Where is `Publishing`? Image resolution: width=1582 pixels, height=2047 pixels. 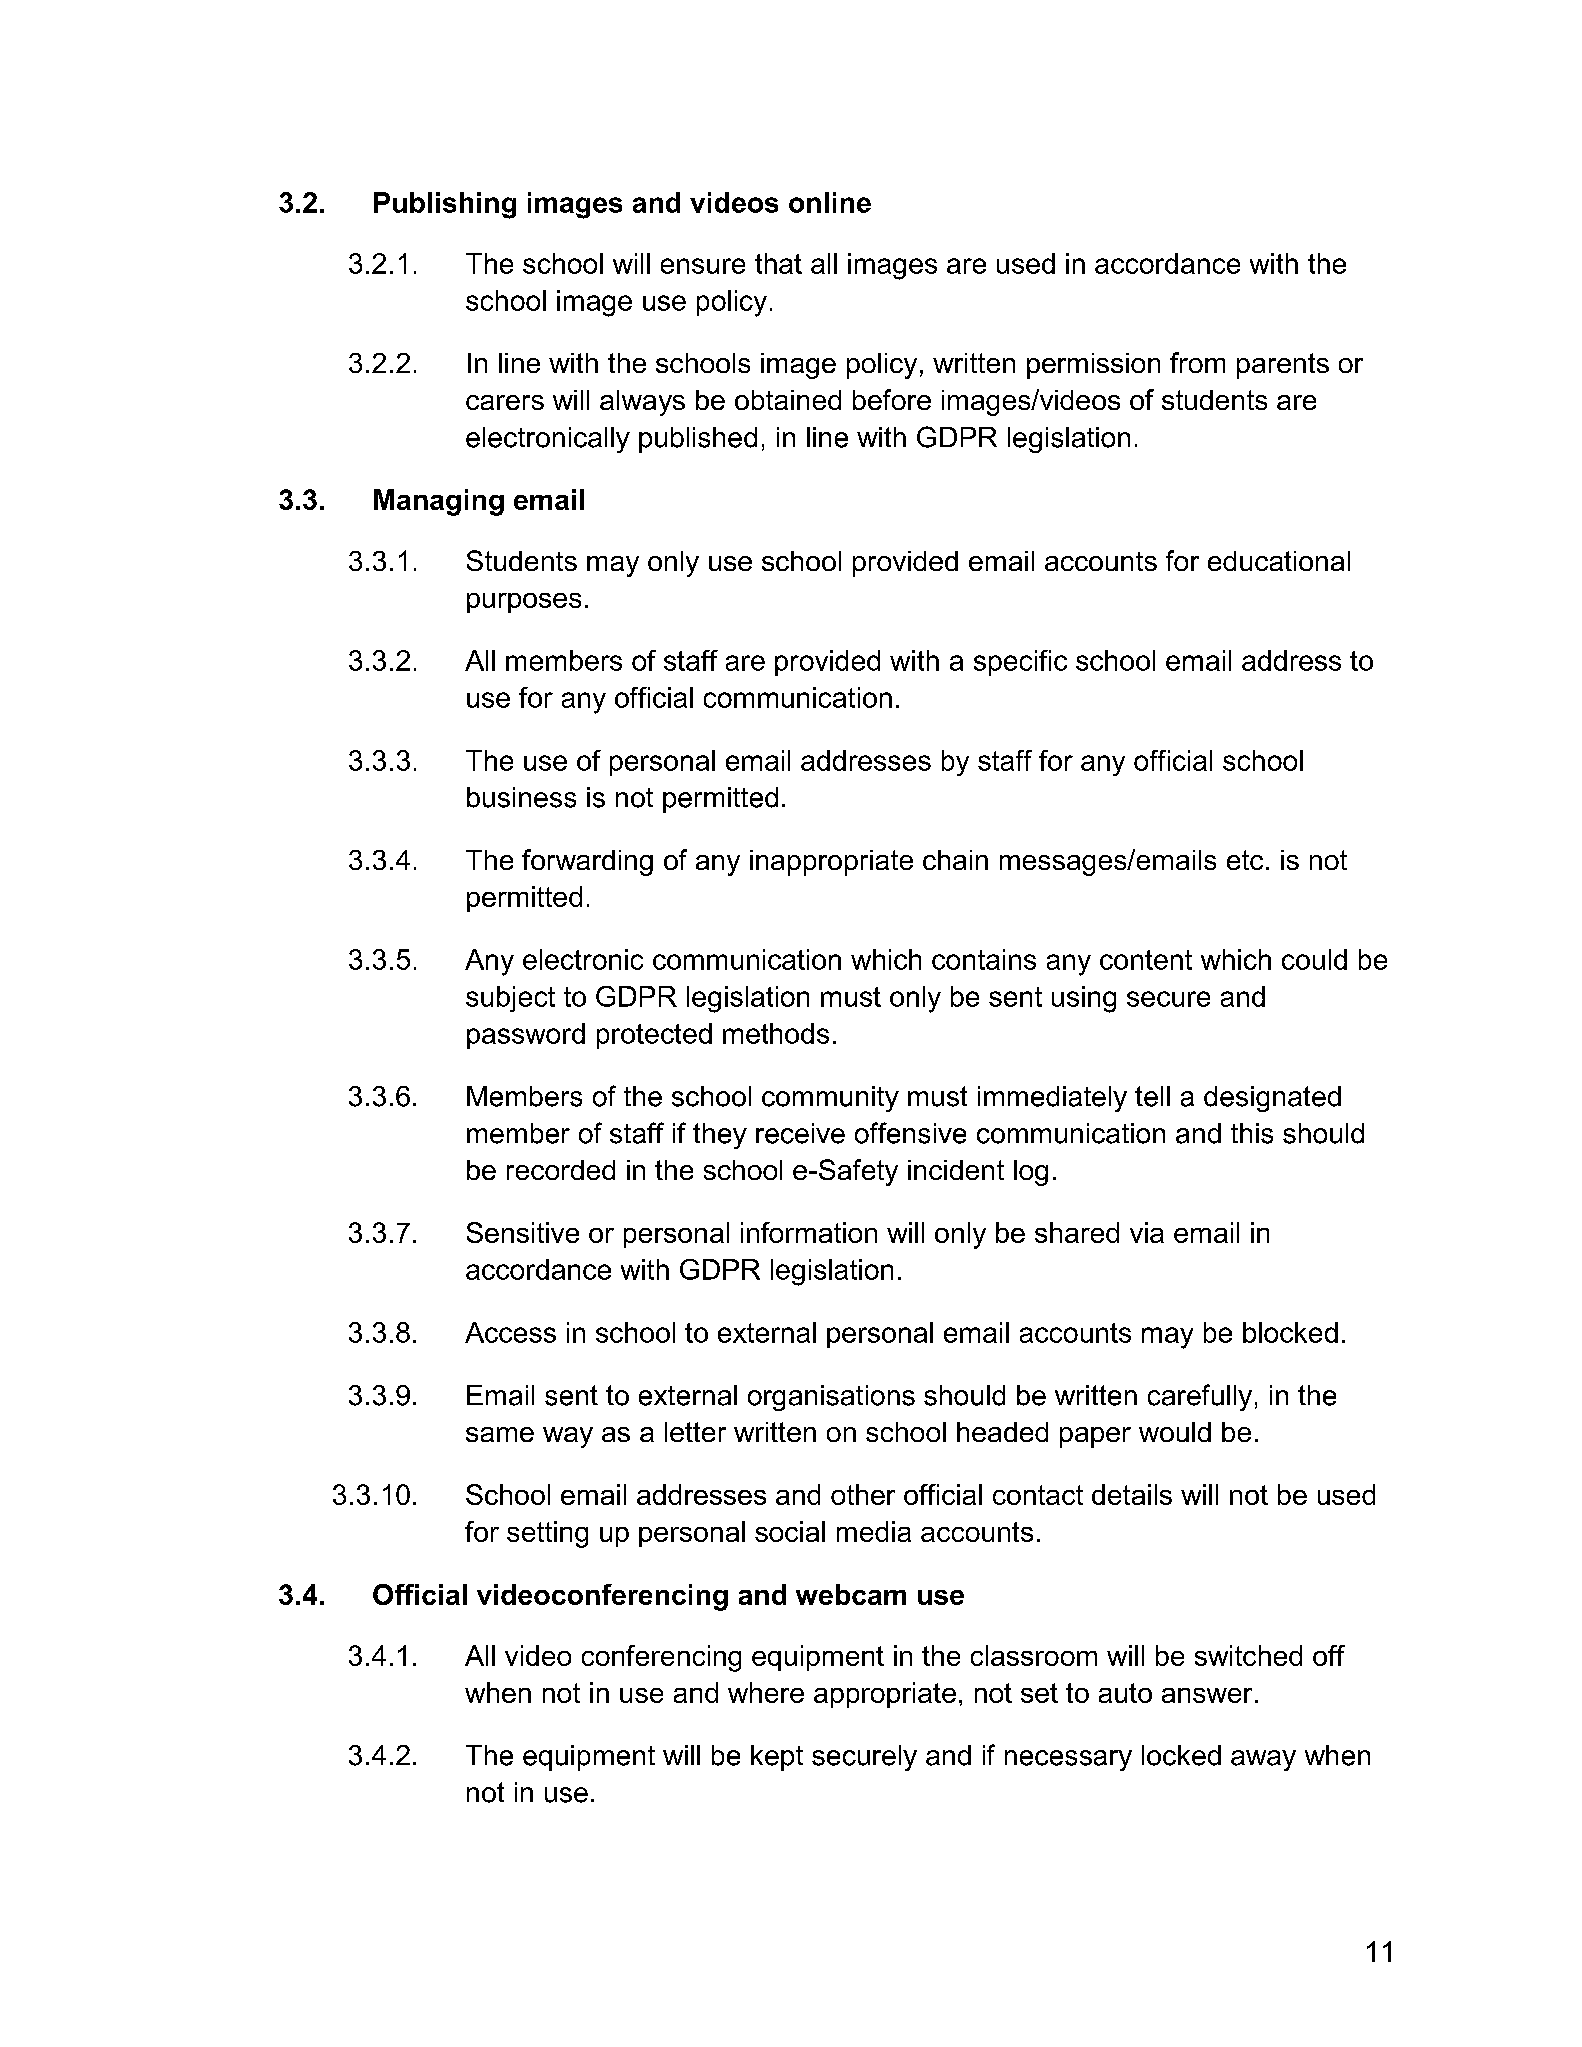 Publishing is located at coordinates (445, 205).
